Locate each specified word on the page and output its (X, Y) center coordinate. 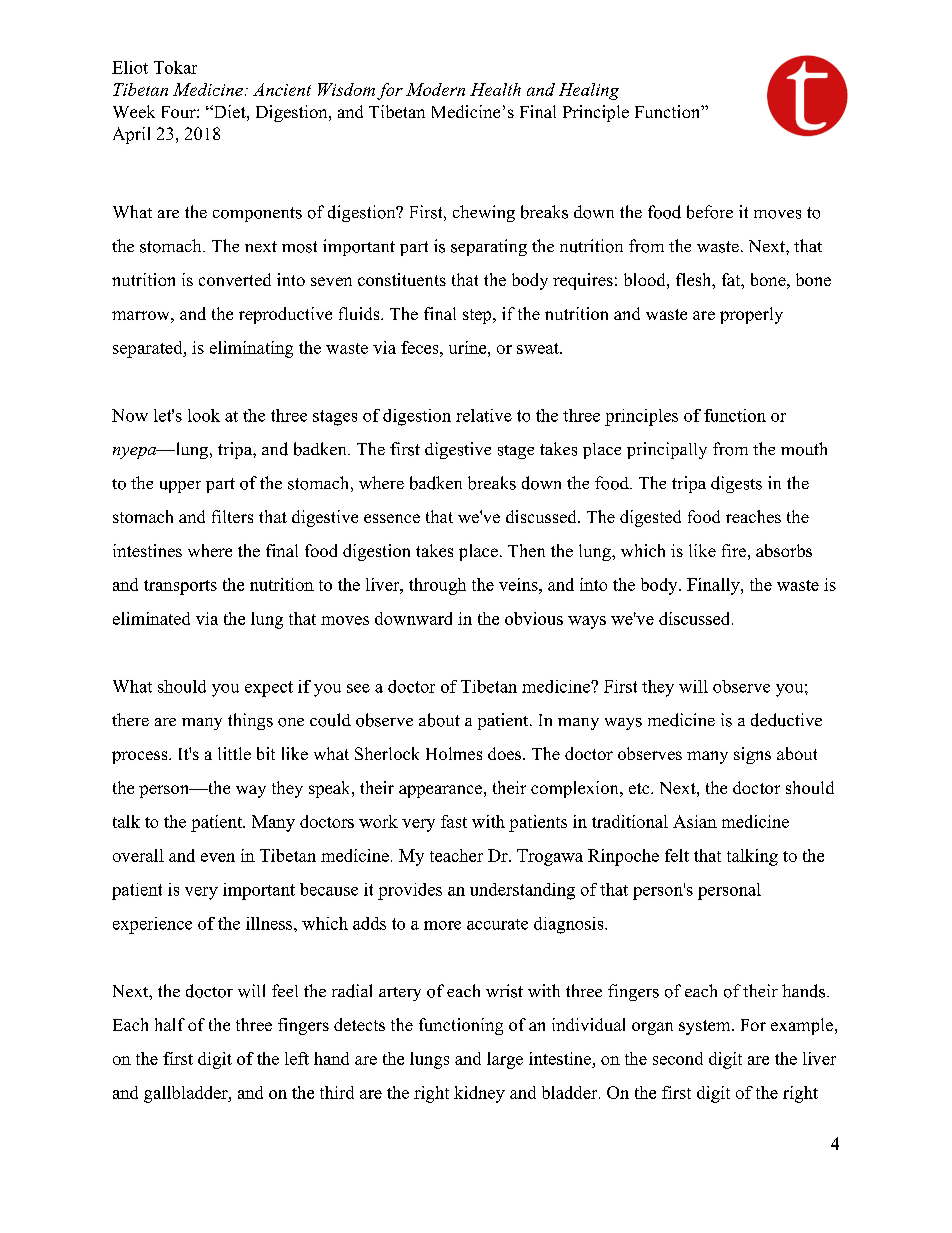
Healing (589, 91)
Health (495, 89)
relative (484, 415)
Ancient (282, 89)
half (170, 1024)
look (204, 415)
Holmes (454, 753)
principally (667, 450)
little (234, 753)
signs (752, 755)
